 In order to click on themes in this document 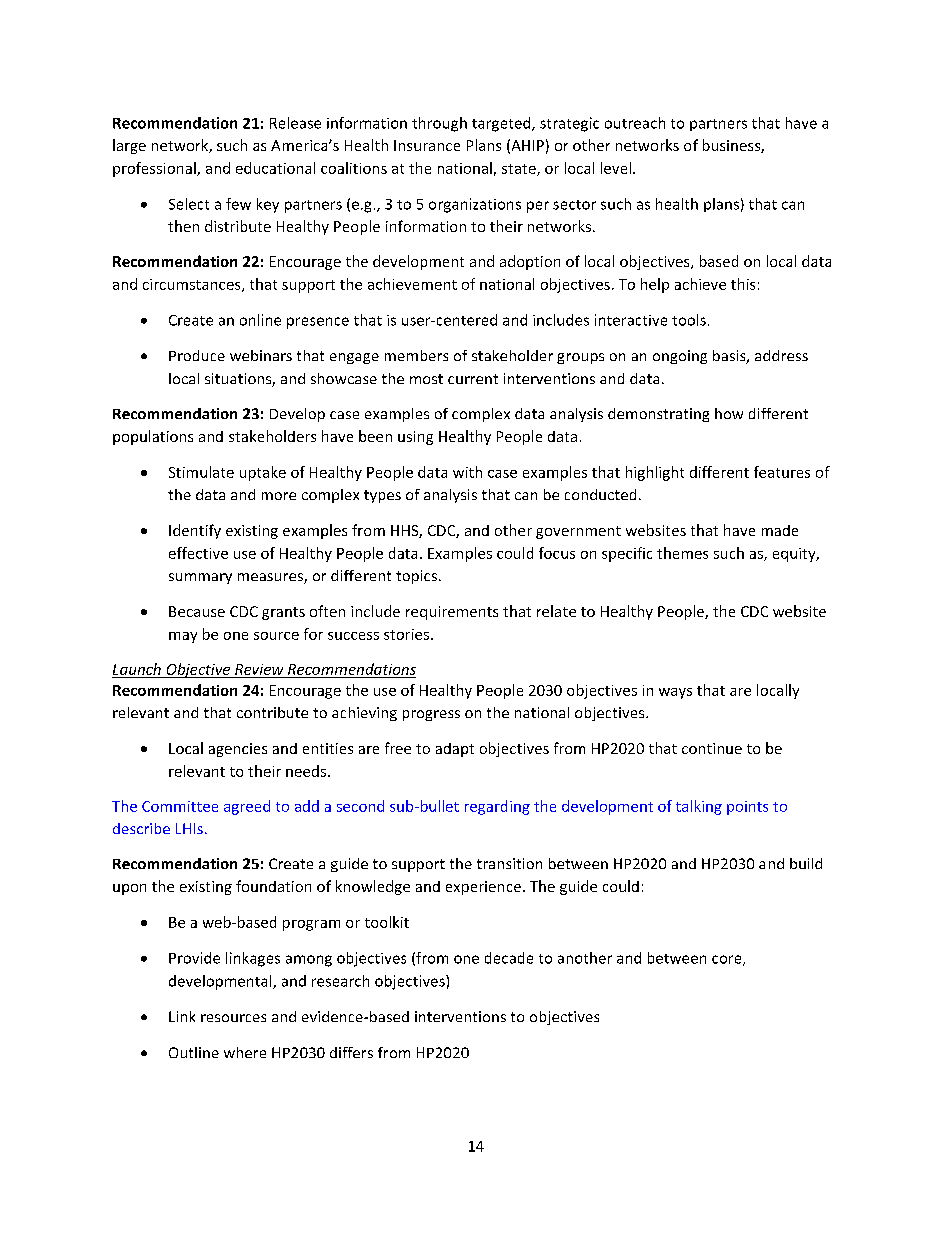, I will do `click(682, 553)`.
